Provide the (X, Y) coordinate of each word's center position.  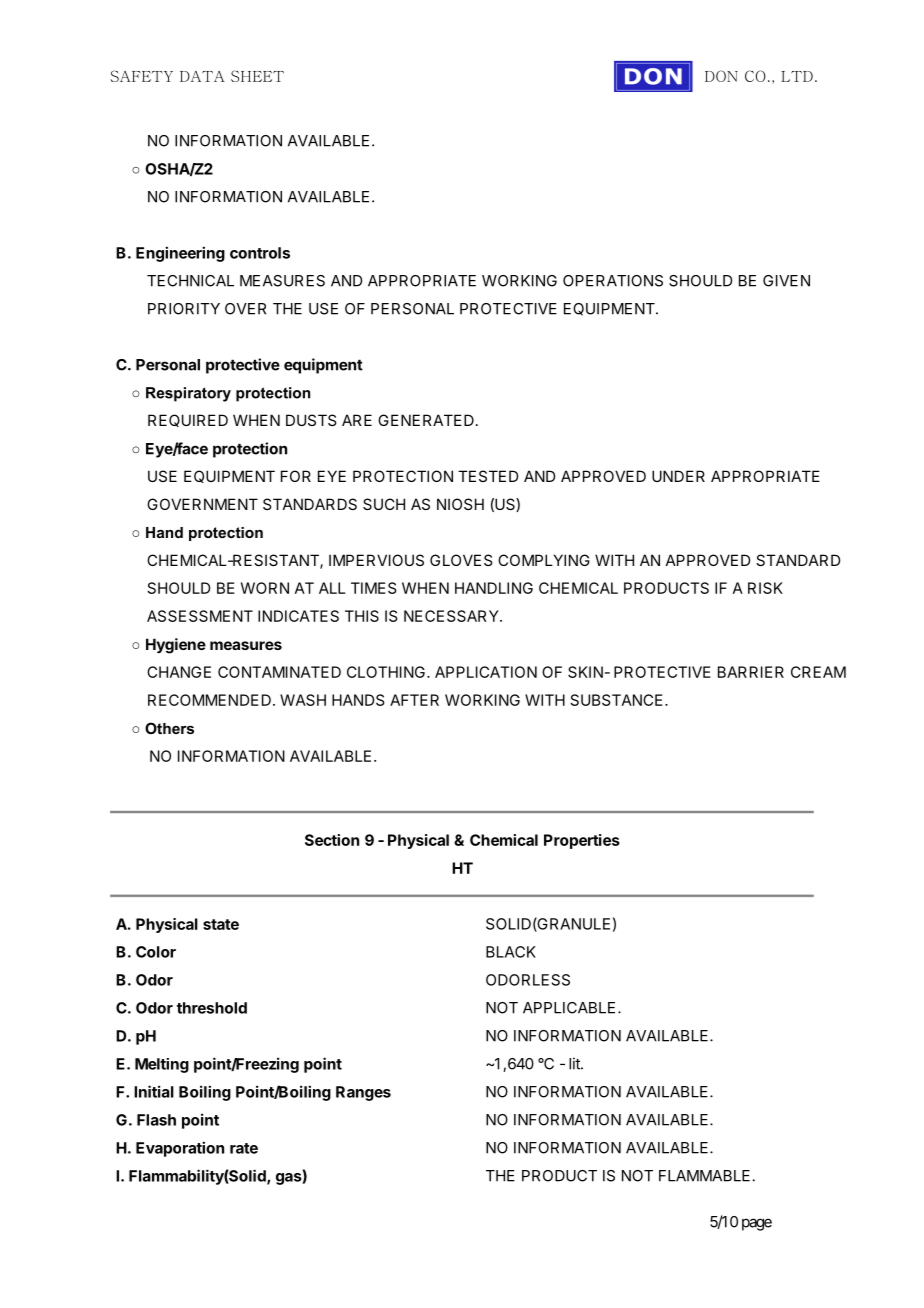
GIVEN (786, 281)
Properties (582, 841)
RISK (765, 588)
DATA (202, 76)
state (221, 924)
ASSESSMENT (200, 616)
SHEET (257, 76)
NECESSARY (452, 616)
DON (721, 76)
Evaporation (180, 1149)
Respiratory (188, 394)
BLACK (511, 952)
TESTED (488, 476)
